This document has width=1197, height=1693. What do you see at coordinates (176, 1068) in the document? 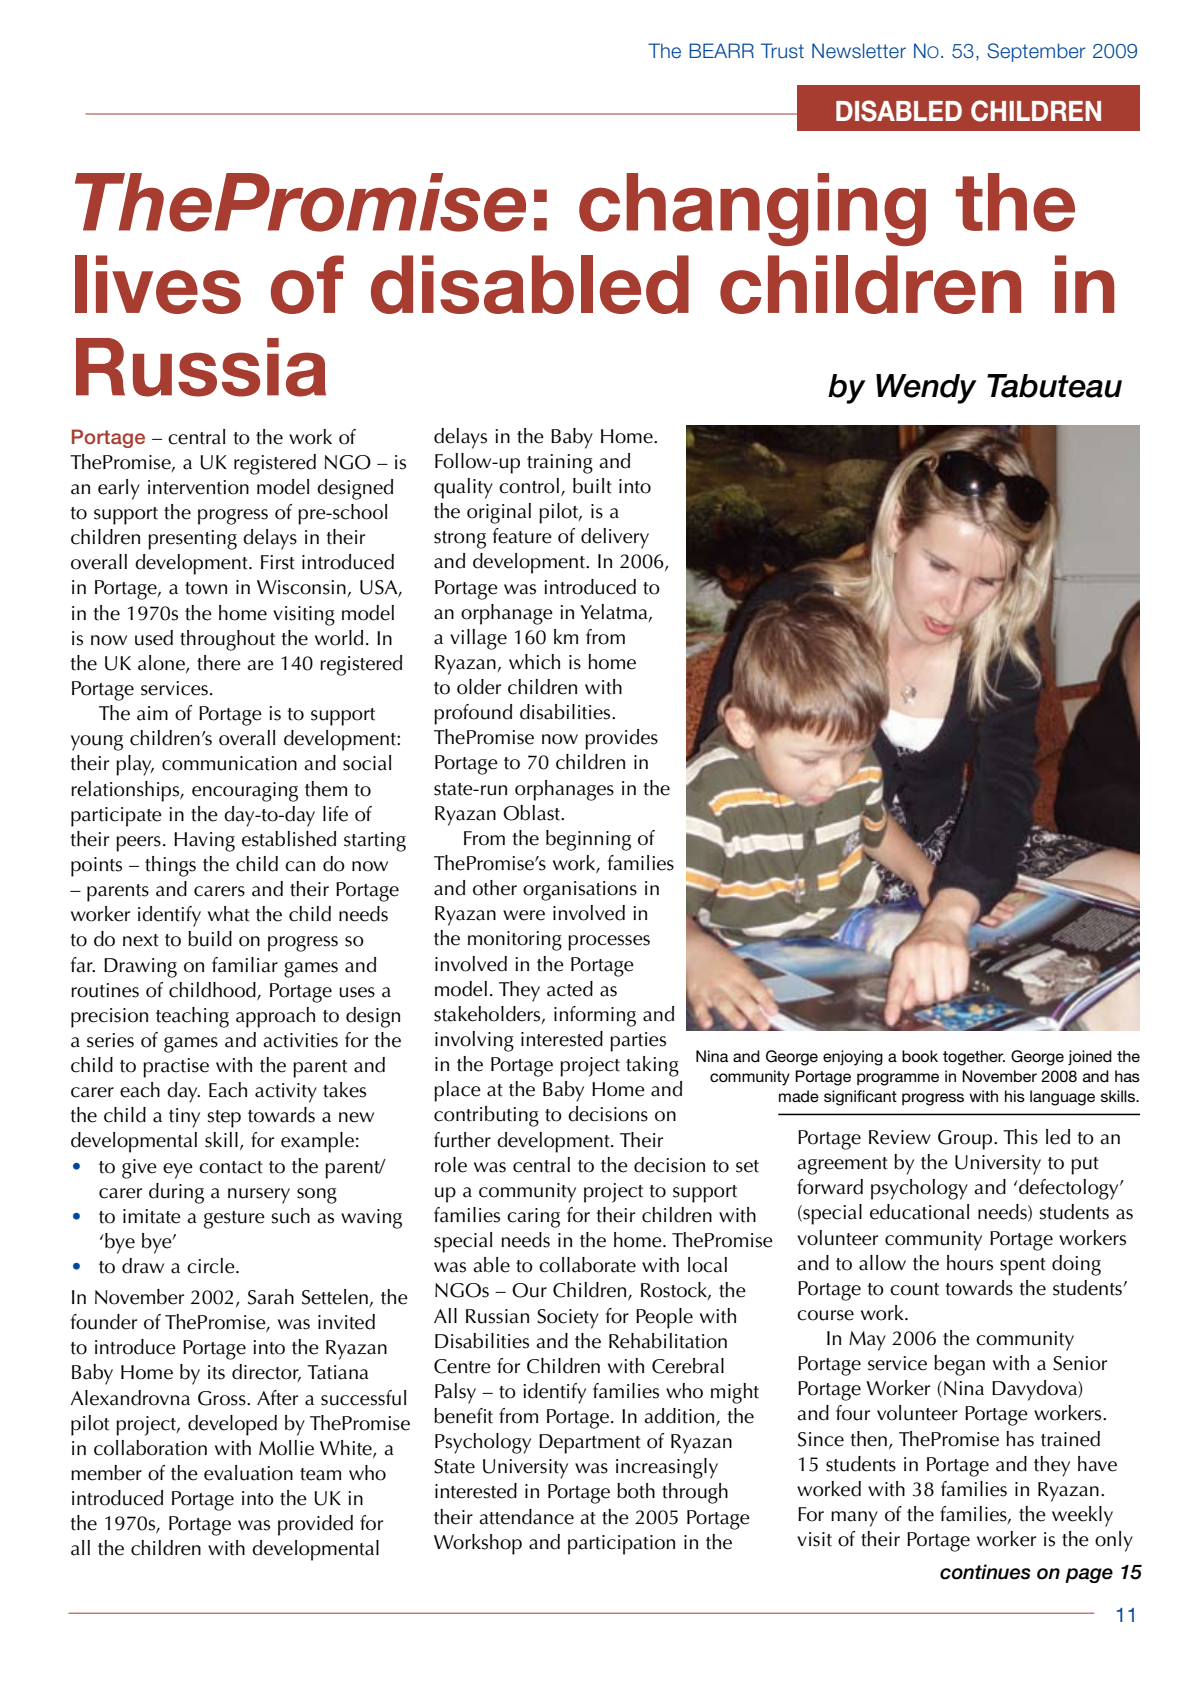
I see `practise` at bounding box center [176, 1068].
